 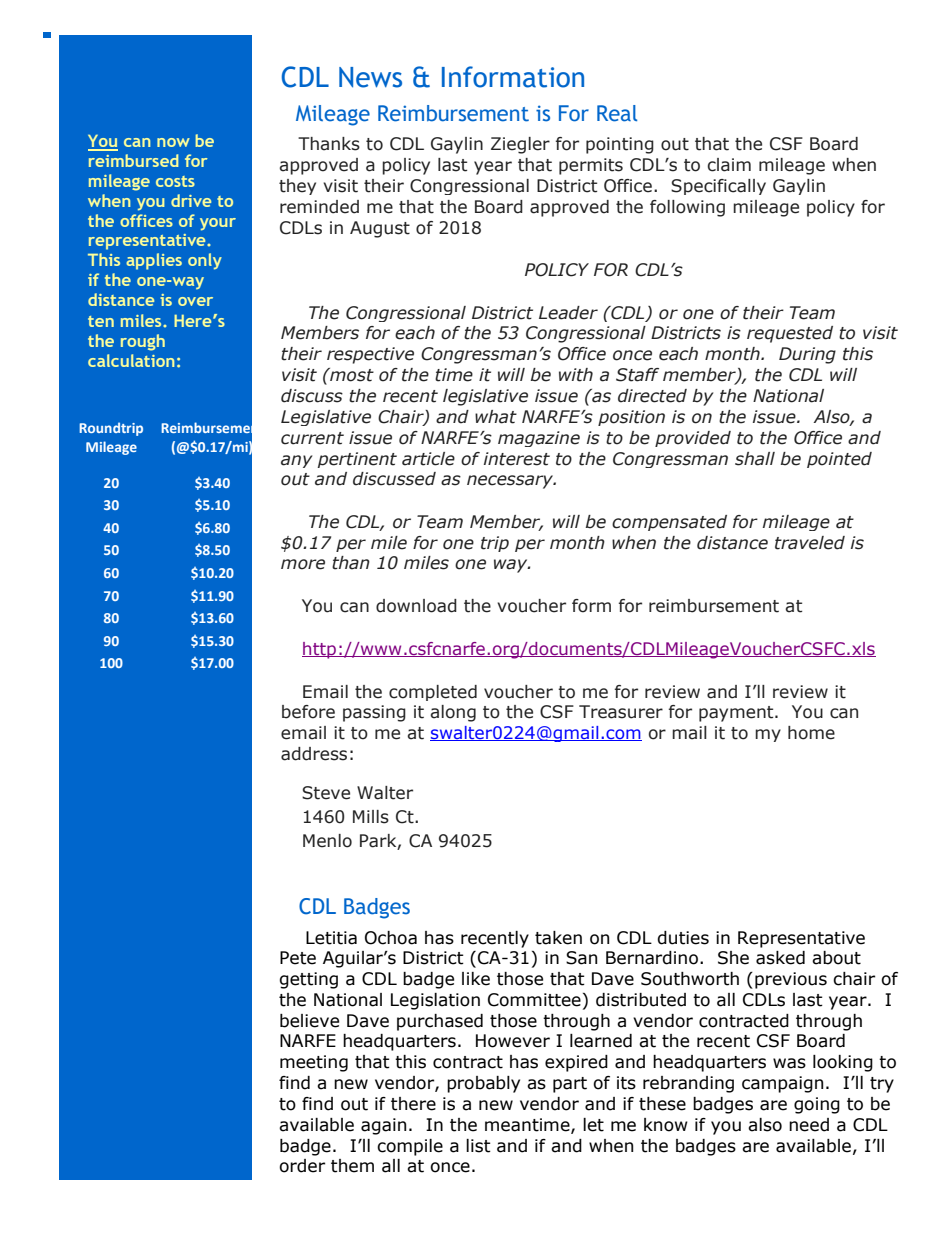 I want to click on taken, so click(x=558, y=938).
